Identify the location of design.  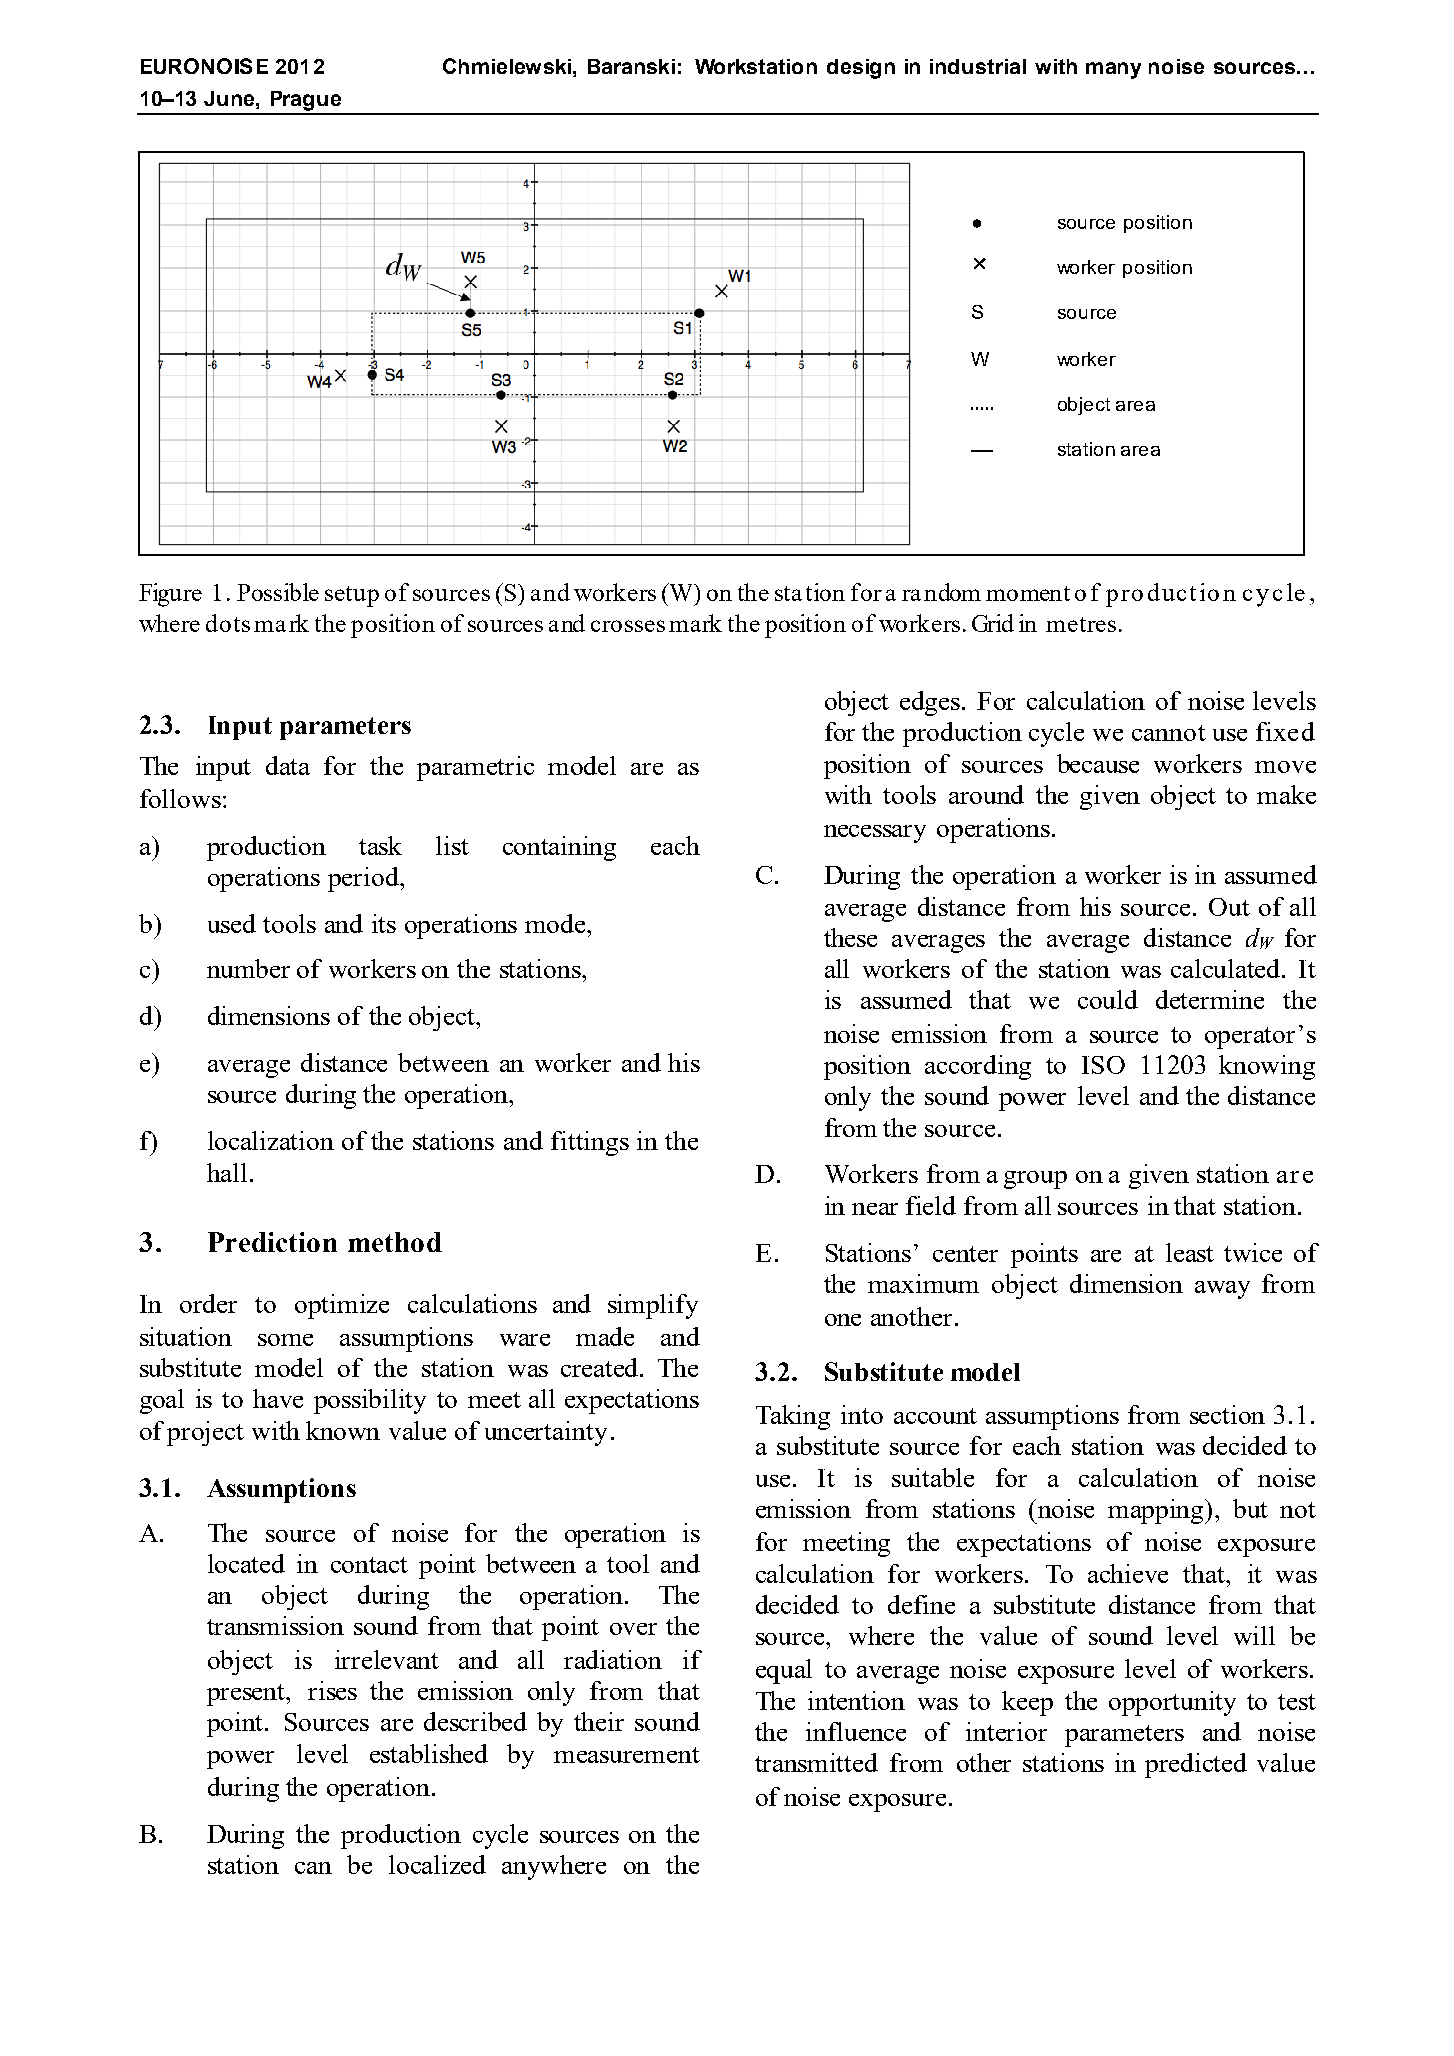
(861, 69).
